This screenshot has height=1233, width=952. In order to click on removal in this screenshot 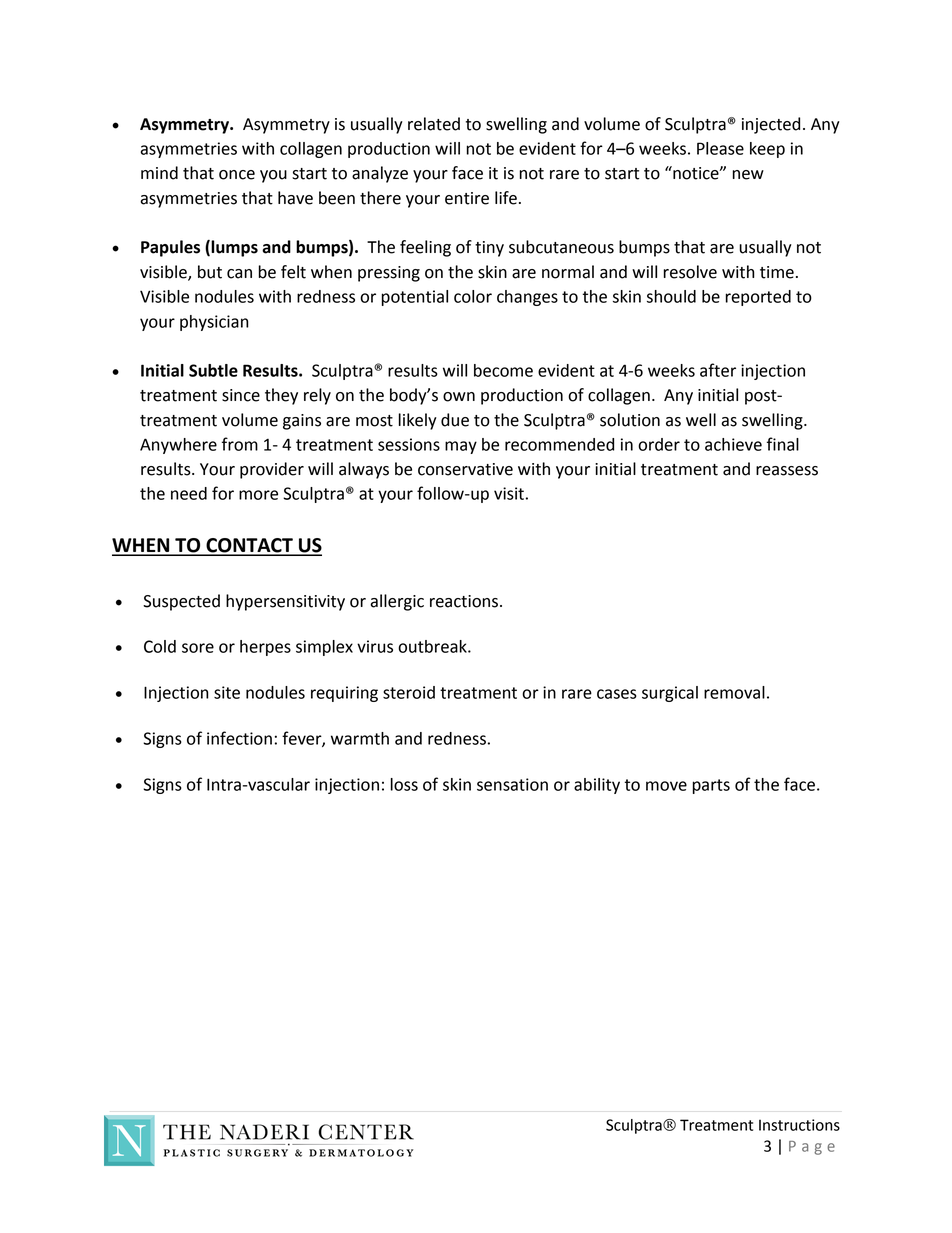, I will do `click(734, 692)`.
